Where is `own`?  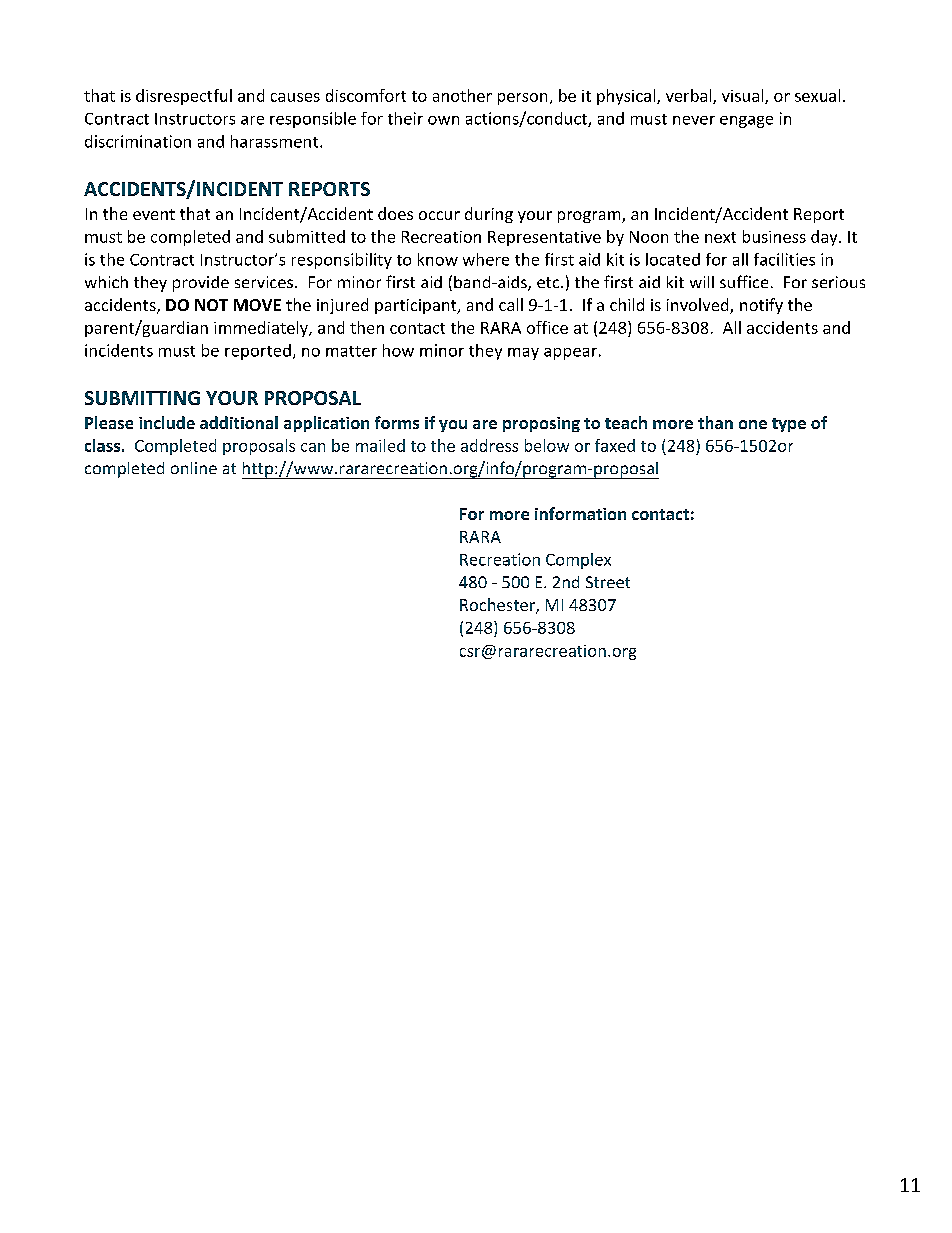 own is located at coordinates (443, 120).
